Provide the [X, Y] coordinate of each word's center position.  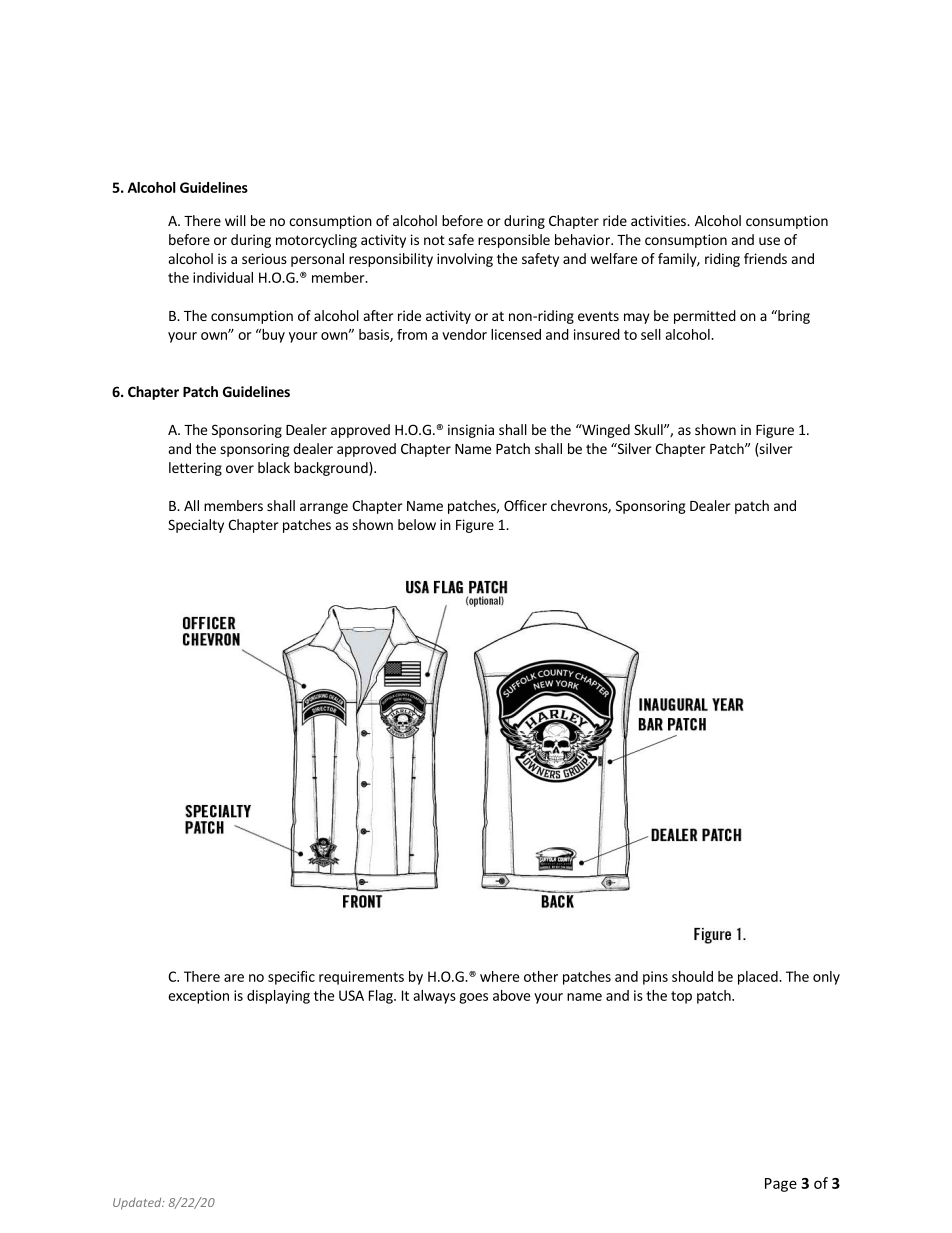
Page [781, 1185]
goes [473, 998]
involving [465, 260]
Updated [138, 1204]
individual [223, 277]
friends [765, 258]
